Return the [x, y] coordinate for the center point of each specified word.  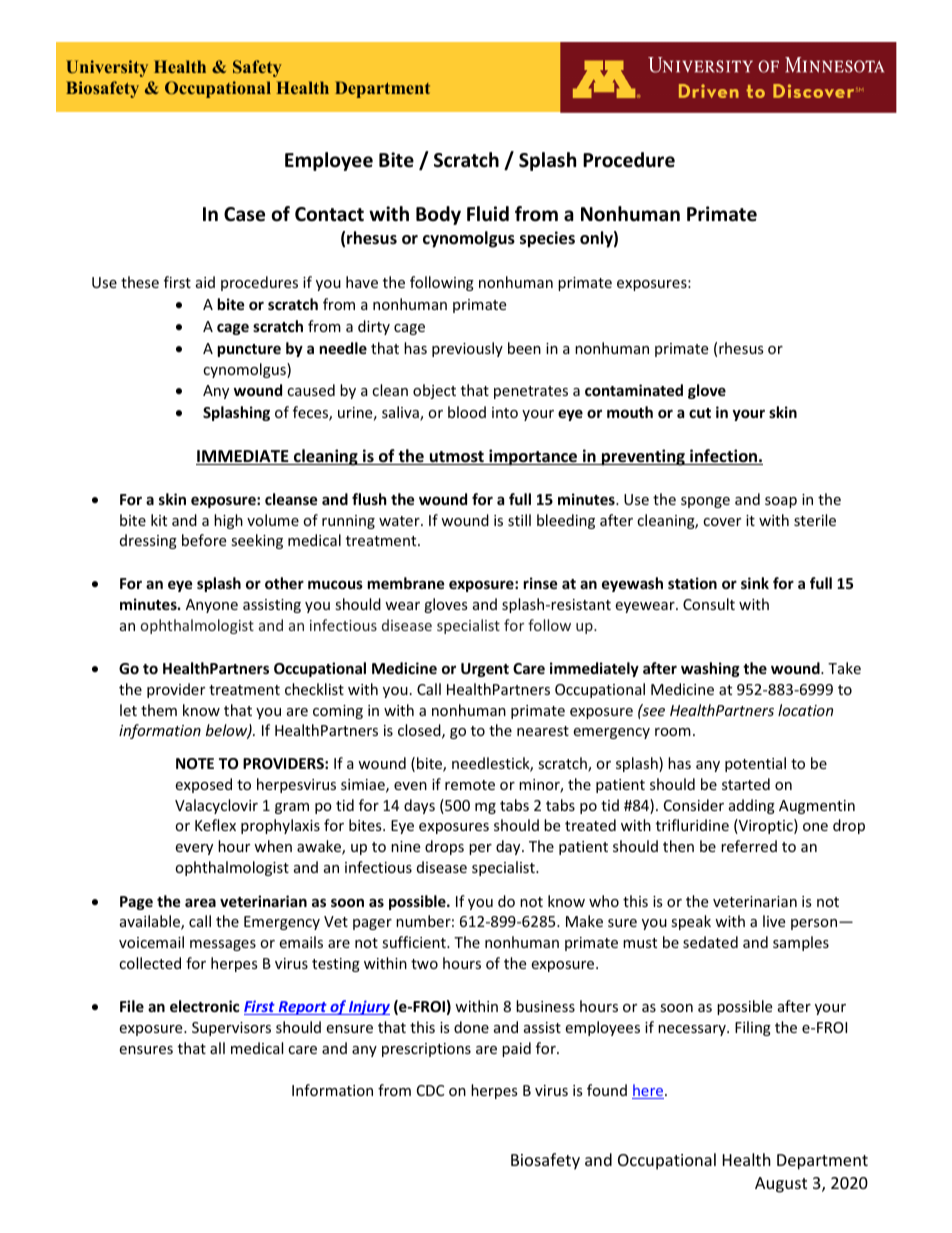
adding [752, 806]
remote [470, 785]
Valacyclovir [216, 806]
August [781, 1185]
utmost [456, 458]
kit [159, 520]
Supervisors [231, 1029]
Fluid [488, 214]
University [107, 68]
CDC [430, 1090]
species [547, 239]
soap [781, 502]
